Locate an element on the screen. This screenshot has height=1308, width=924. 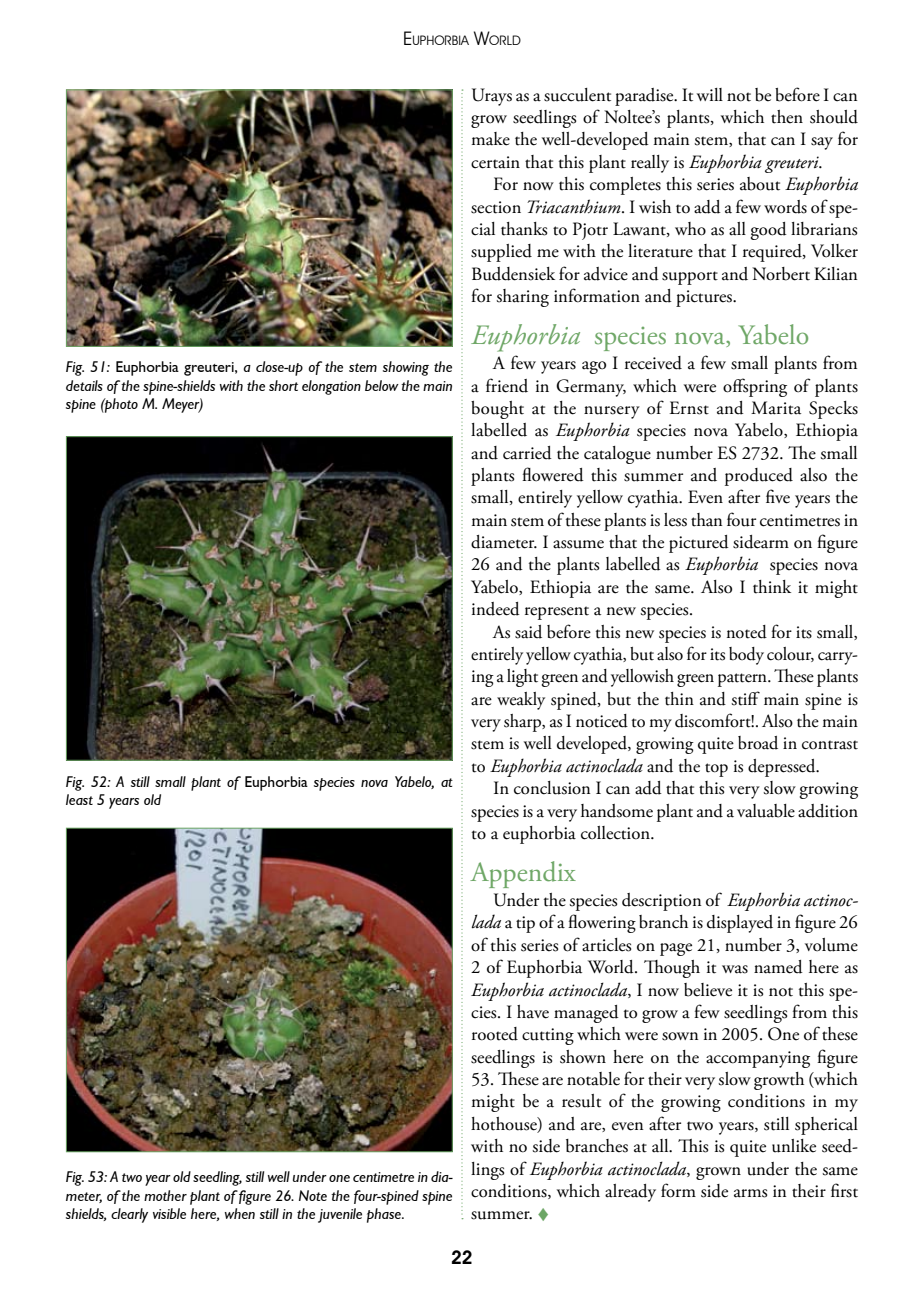
certain is located at coordinates (495, 162).
